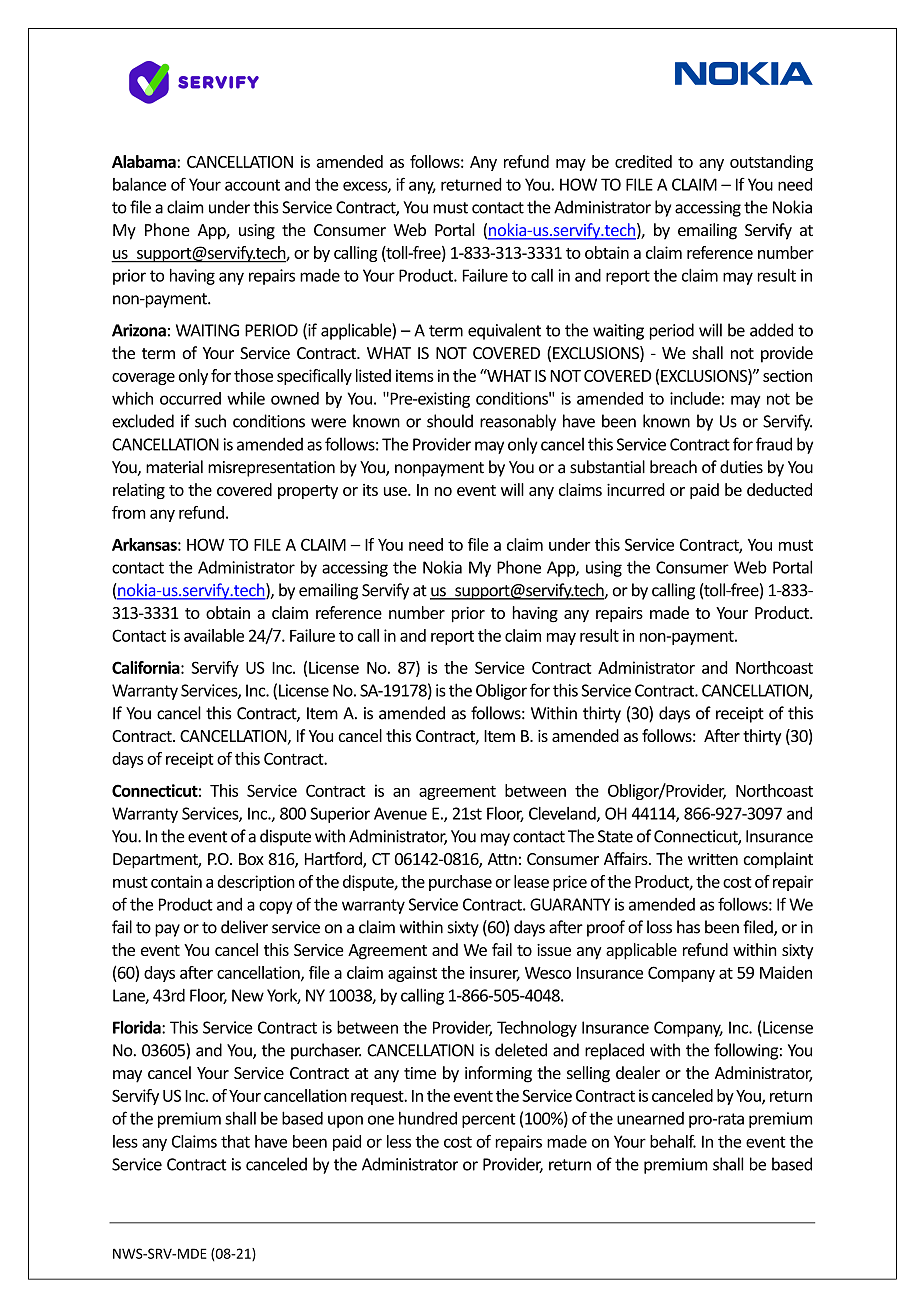 The height and width of the screenshot is (1308, 924). What do you see at coordinates (779, 489) in the screenshot?
I see `deducted` at bounding box center [779, 489].
